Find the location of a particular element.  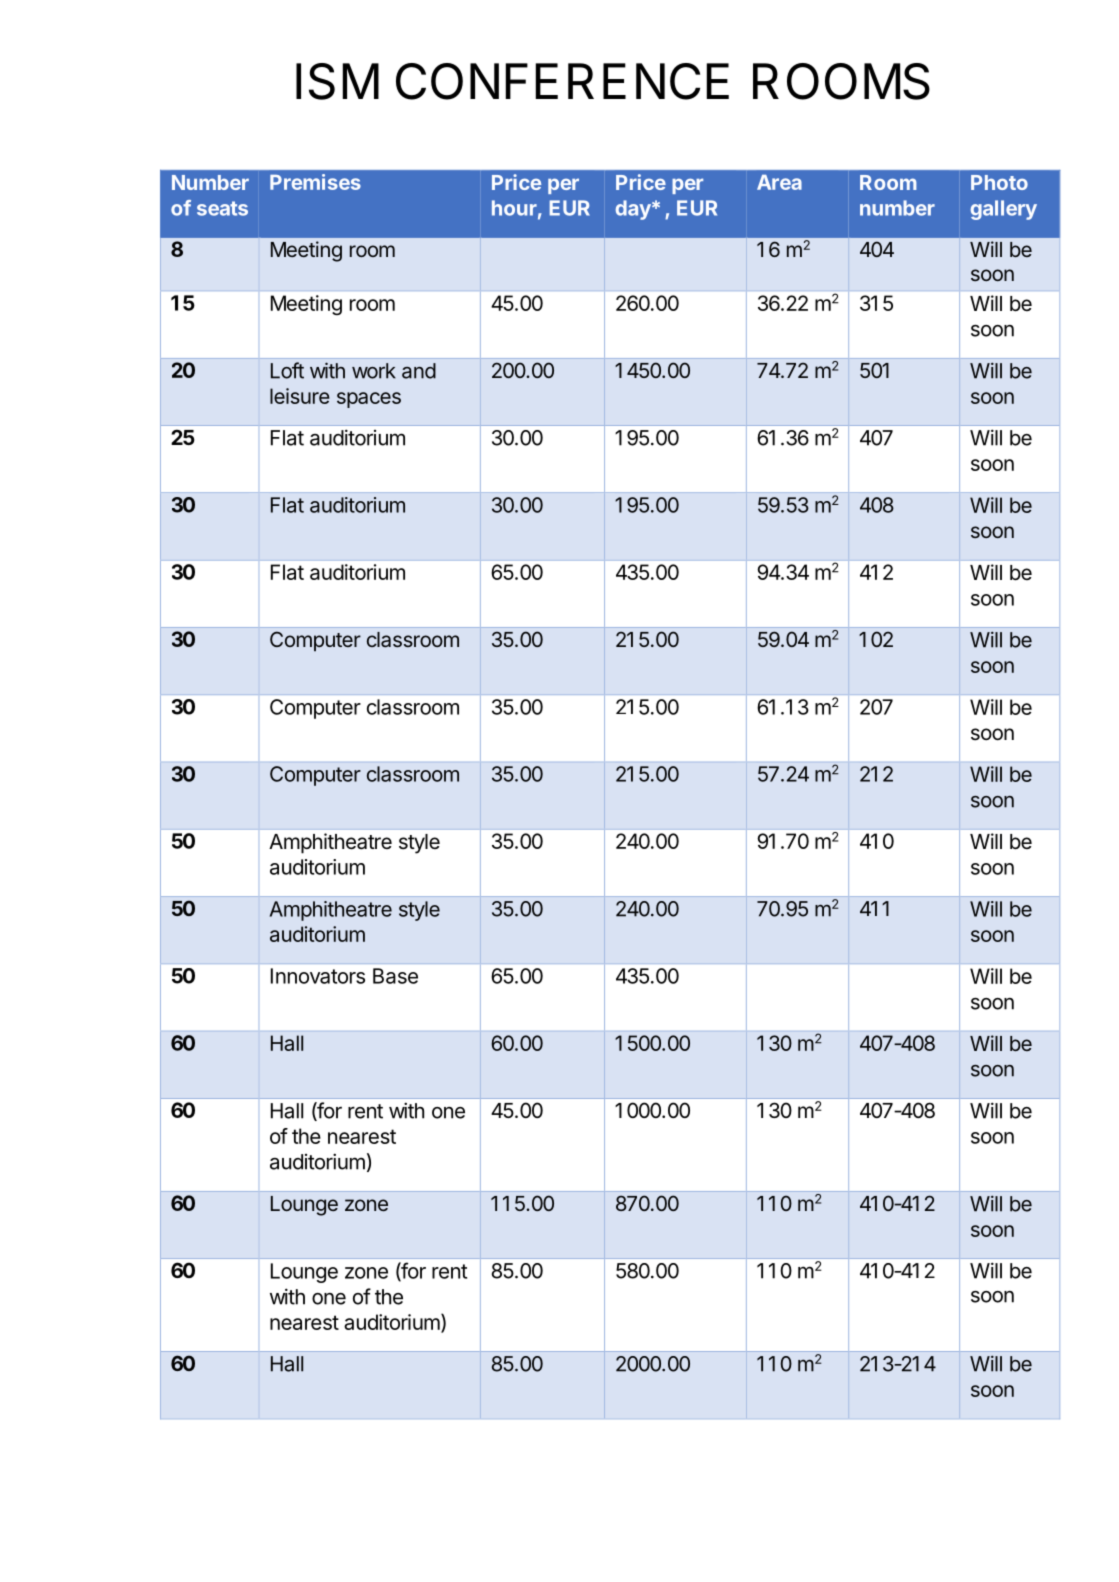

Photo is located at coordinates (999, 182).
